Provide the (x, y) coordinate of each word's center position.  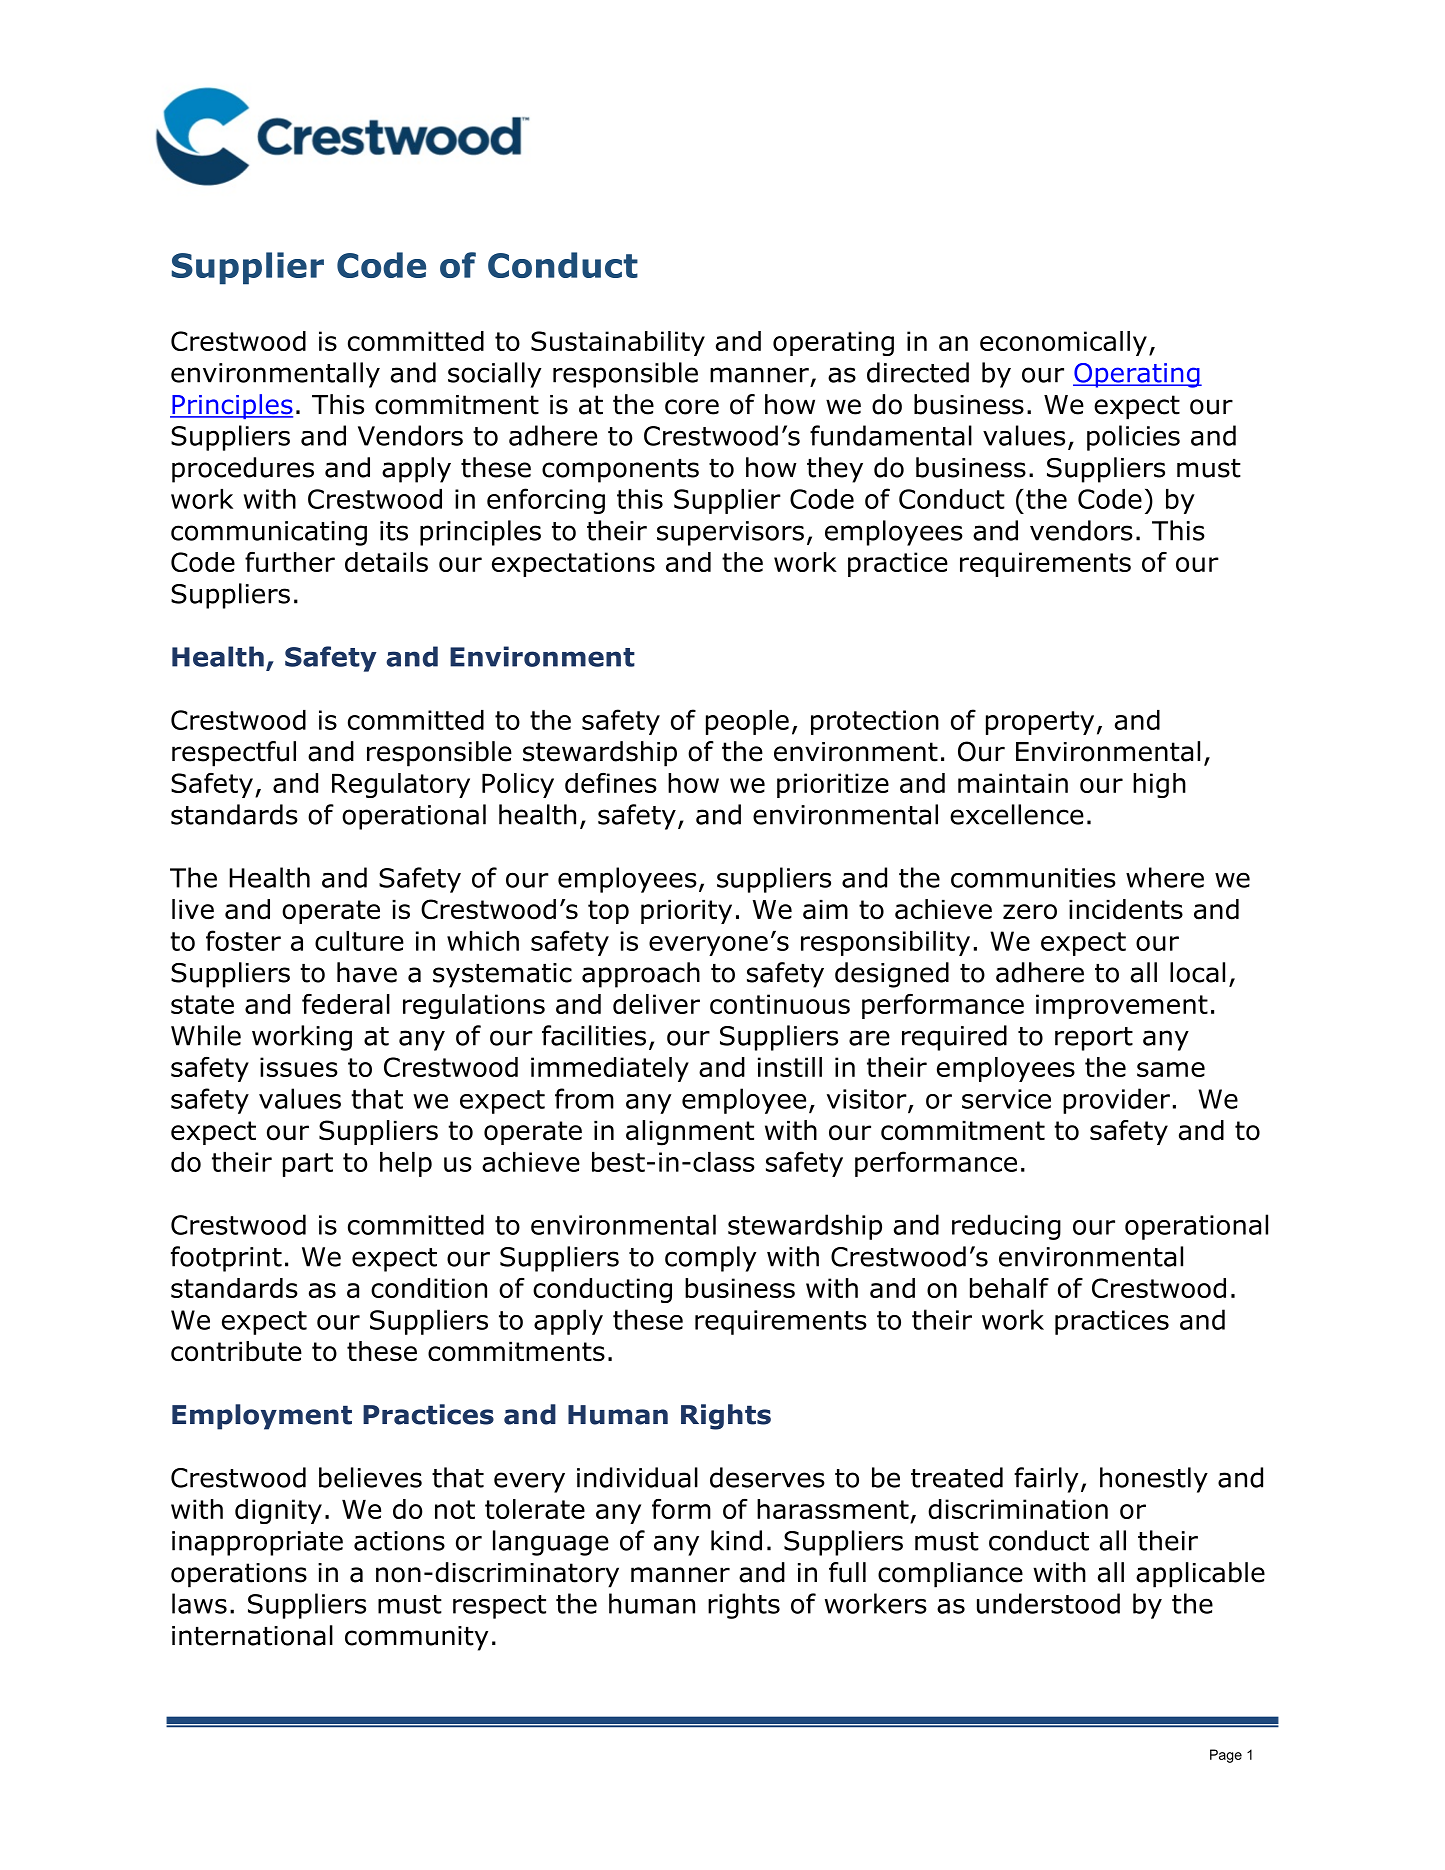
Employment (262, 1417)
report (1094, 1039)
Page (1226, 1756)
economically (1063, 343)
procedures (243, 470)
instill (790, 1067)
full (847, 1572)
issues (299, 1067)
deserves (767, 1477)
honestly (1154, 1480)
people (747, 722)
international (252, 1635)
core (692, 407)
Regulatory (401, 785)
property (1040, 723)
